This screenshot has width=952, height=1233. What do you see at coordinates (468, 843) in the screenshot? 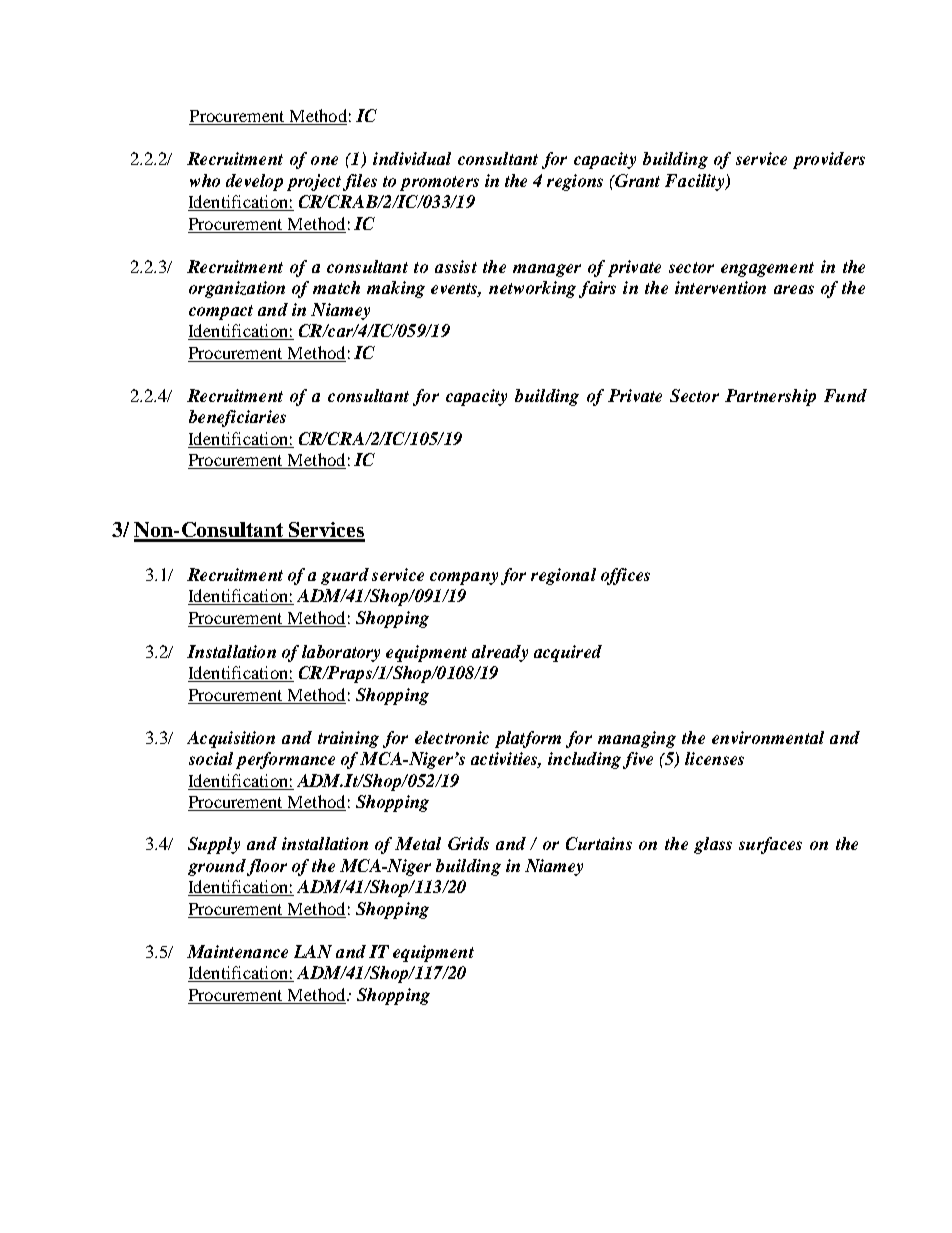
I see `Grids` at bounding box center [468, 843].
